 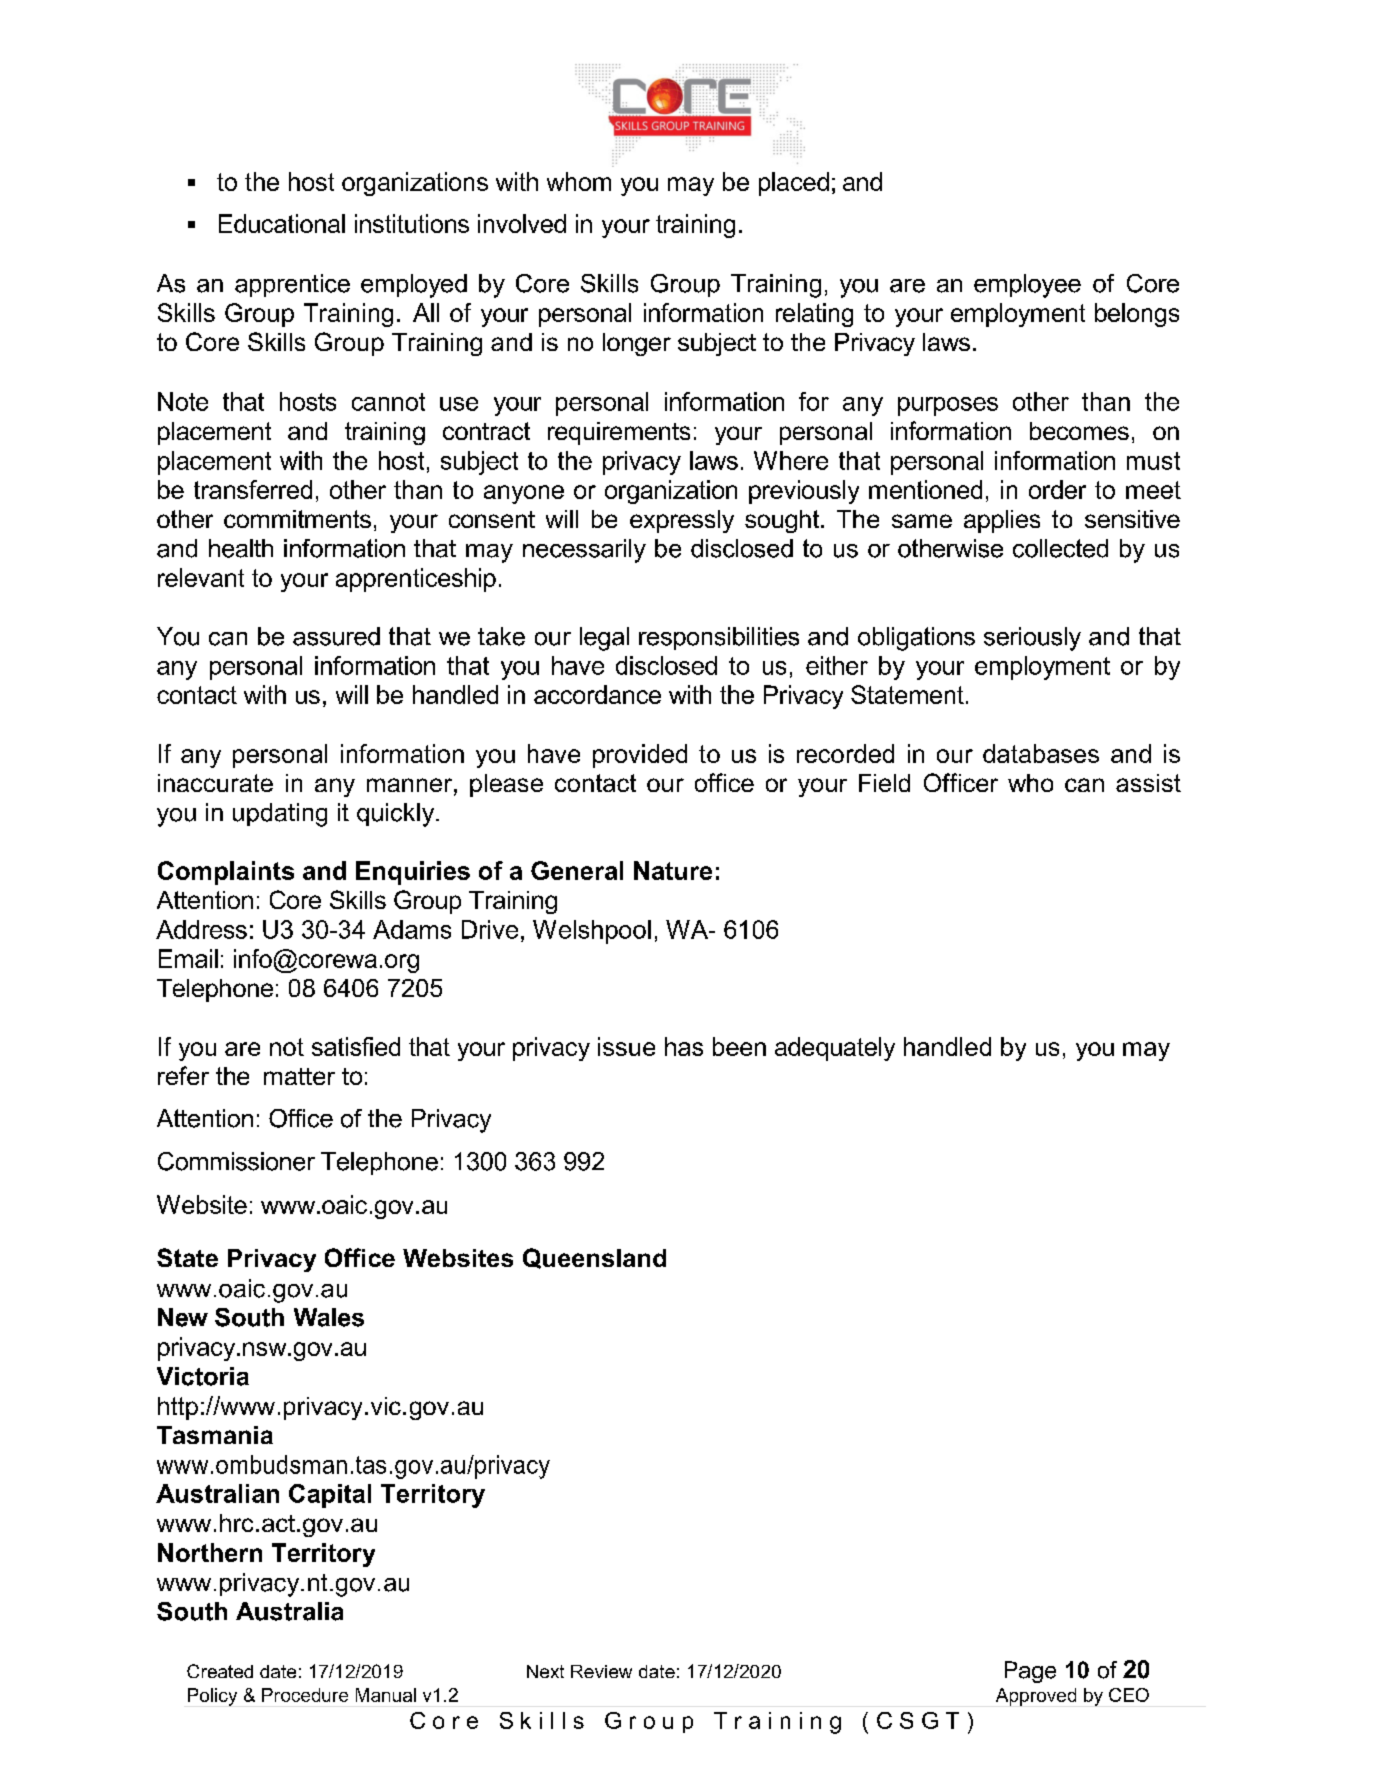 I want to click on assured, so click(x=336, y=636).
